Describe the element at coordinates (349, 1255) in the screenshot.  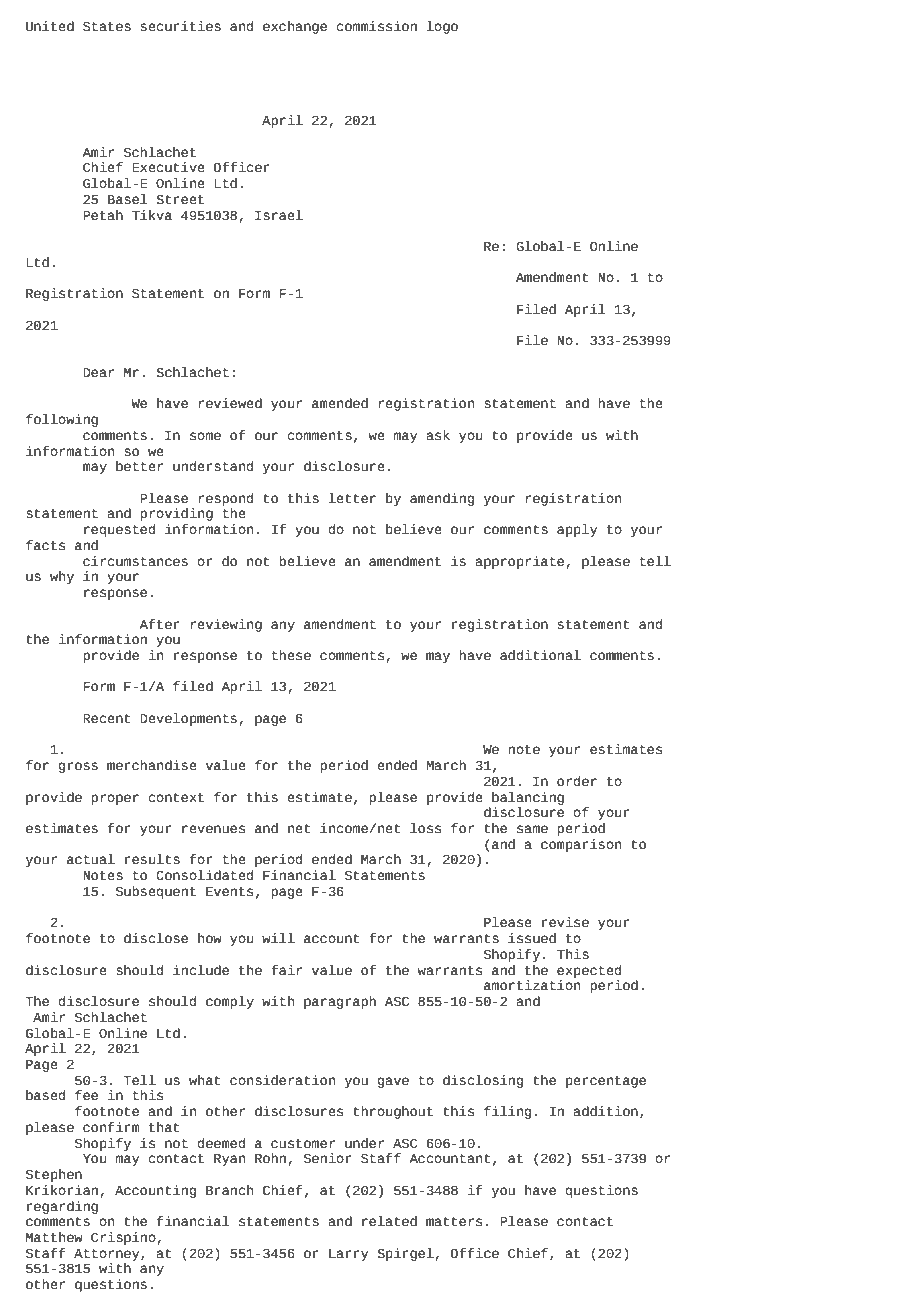
I see `Larry` at that location.
